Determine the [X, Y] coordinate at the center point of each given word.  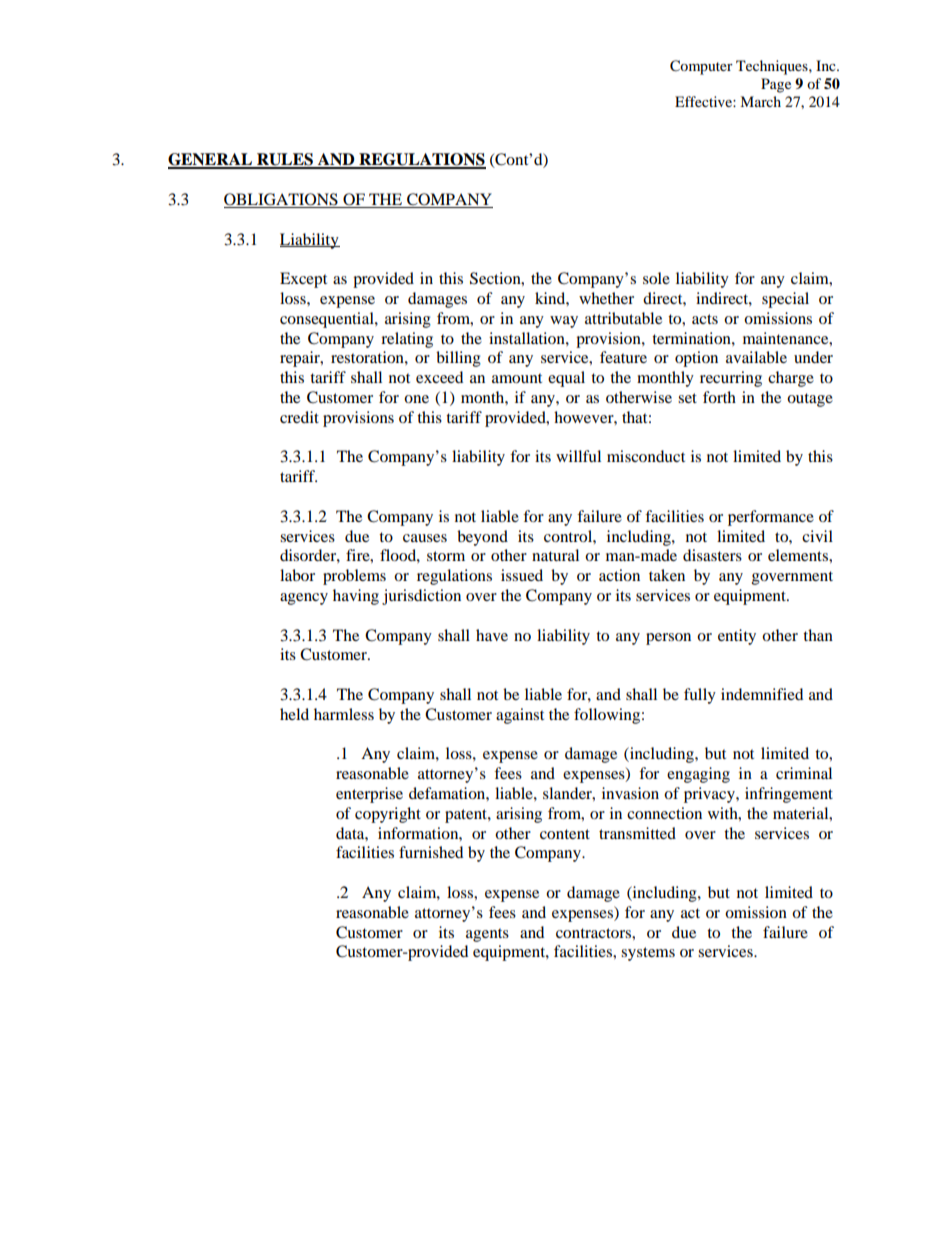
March [760, 101]
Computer [701, 67]
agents [487, 935]
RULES [285, 160]
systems [648, 954]
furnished [431, 852]
